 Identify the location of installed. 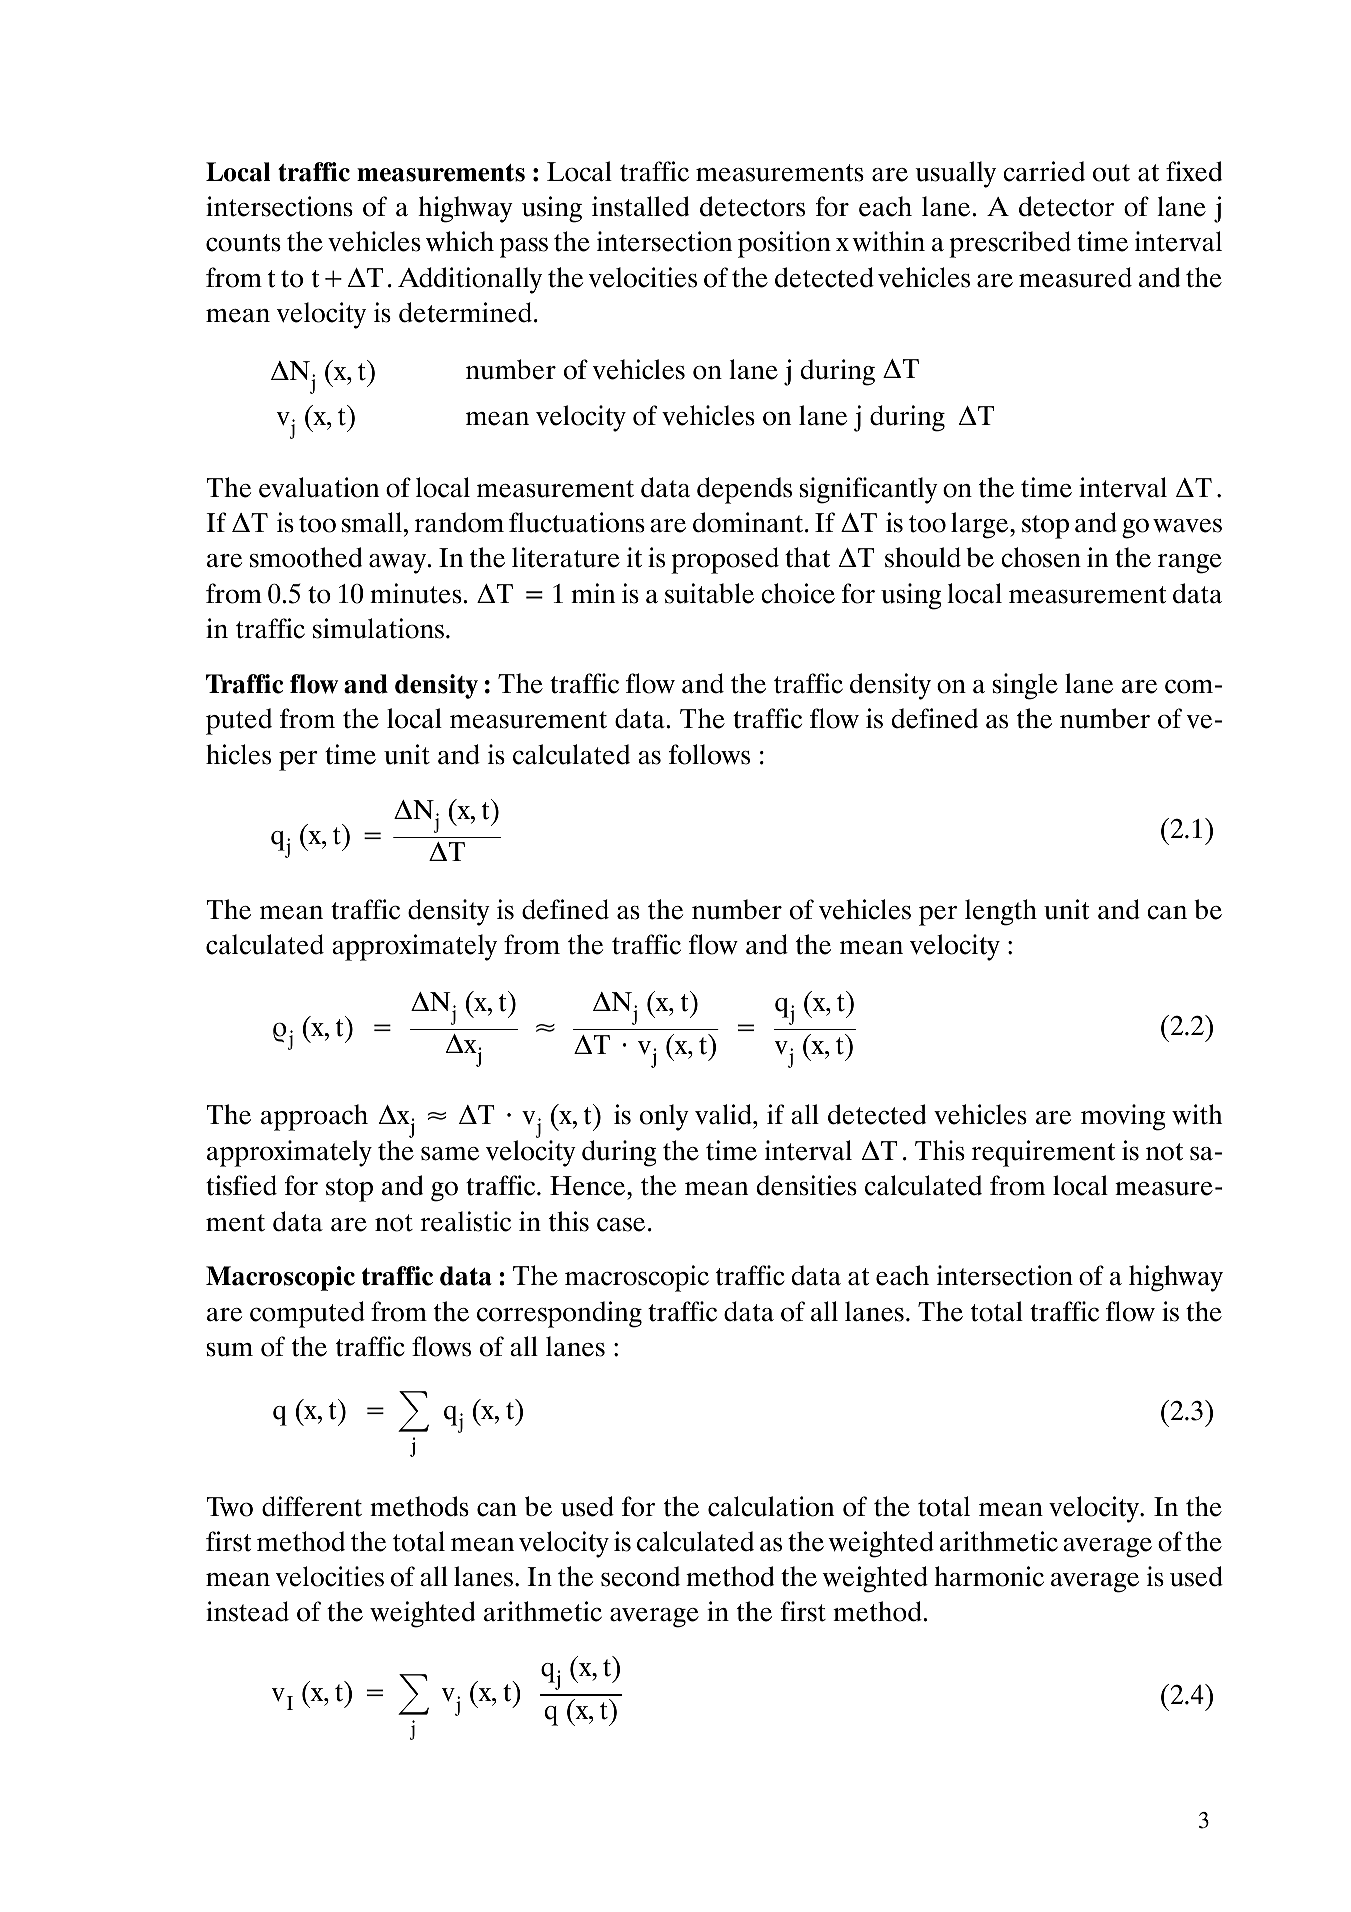
(640, 206).
